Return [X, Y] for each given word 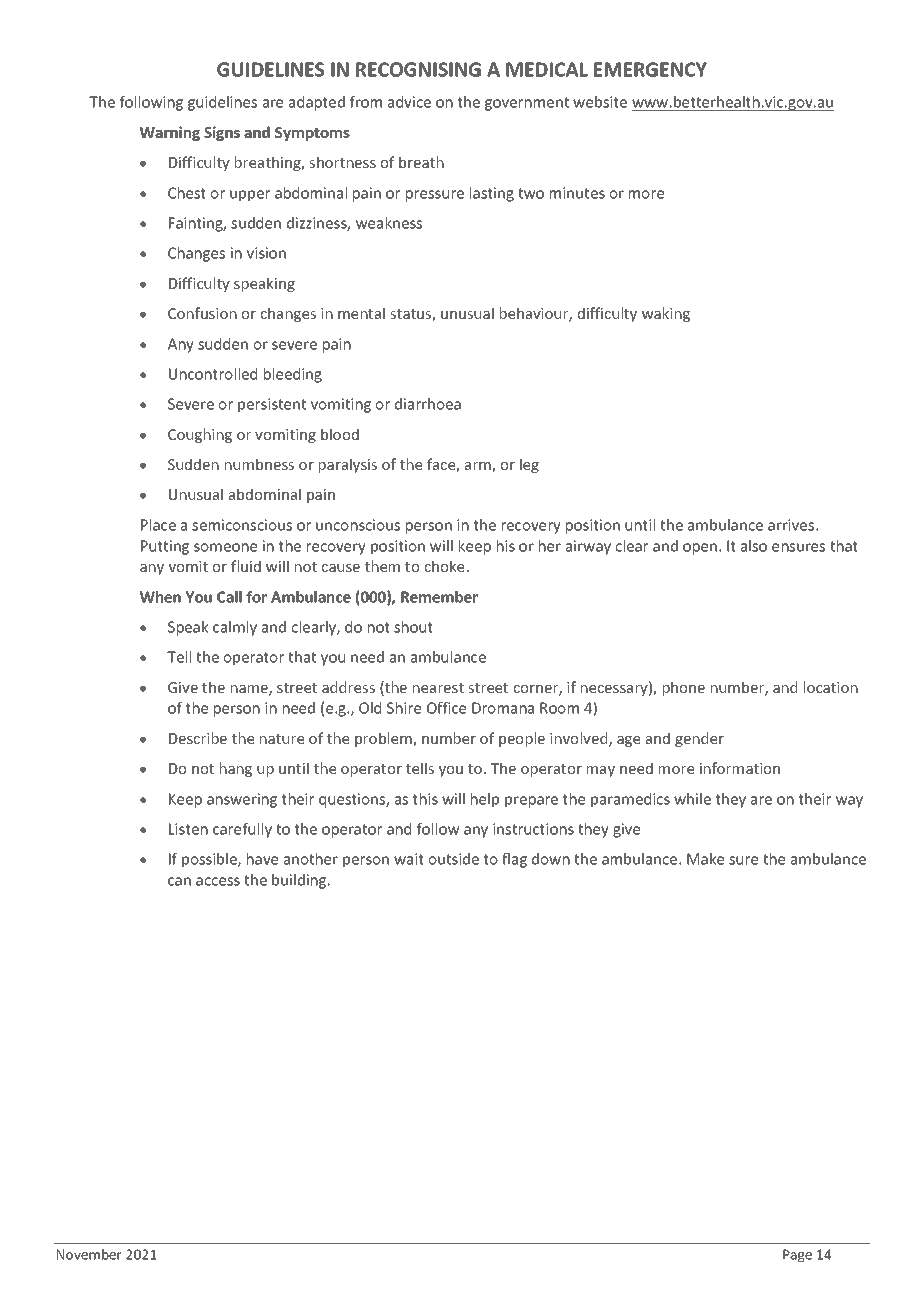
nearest [438, 688]
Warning [170, 133]
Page [797, 1256]
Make [705, 859]
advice [409, 102]
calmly [235, 628]
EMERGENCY [650, 69]
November [89, 1254]
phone [684, 688]
